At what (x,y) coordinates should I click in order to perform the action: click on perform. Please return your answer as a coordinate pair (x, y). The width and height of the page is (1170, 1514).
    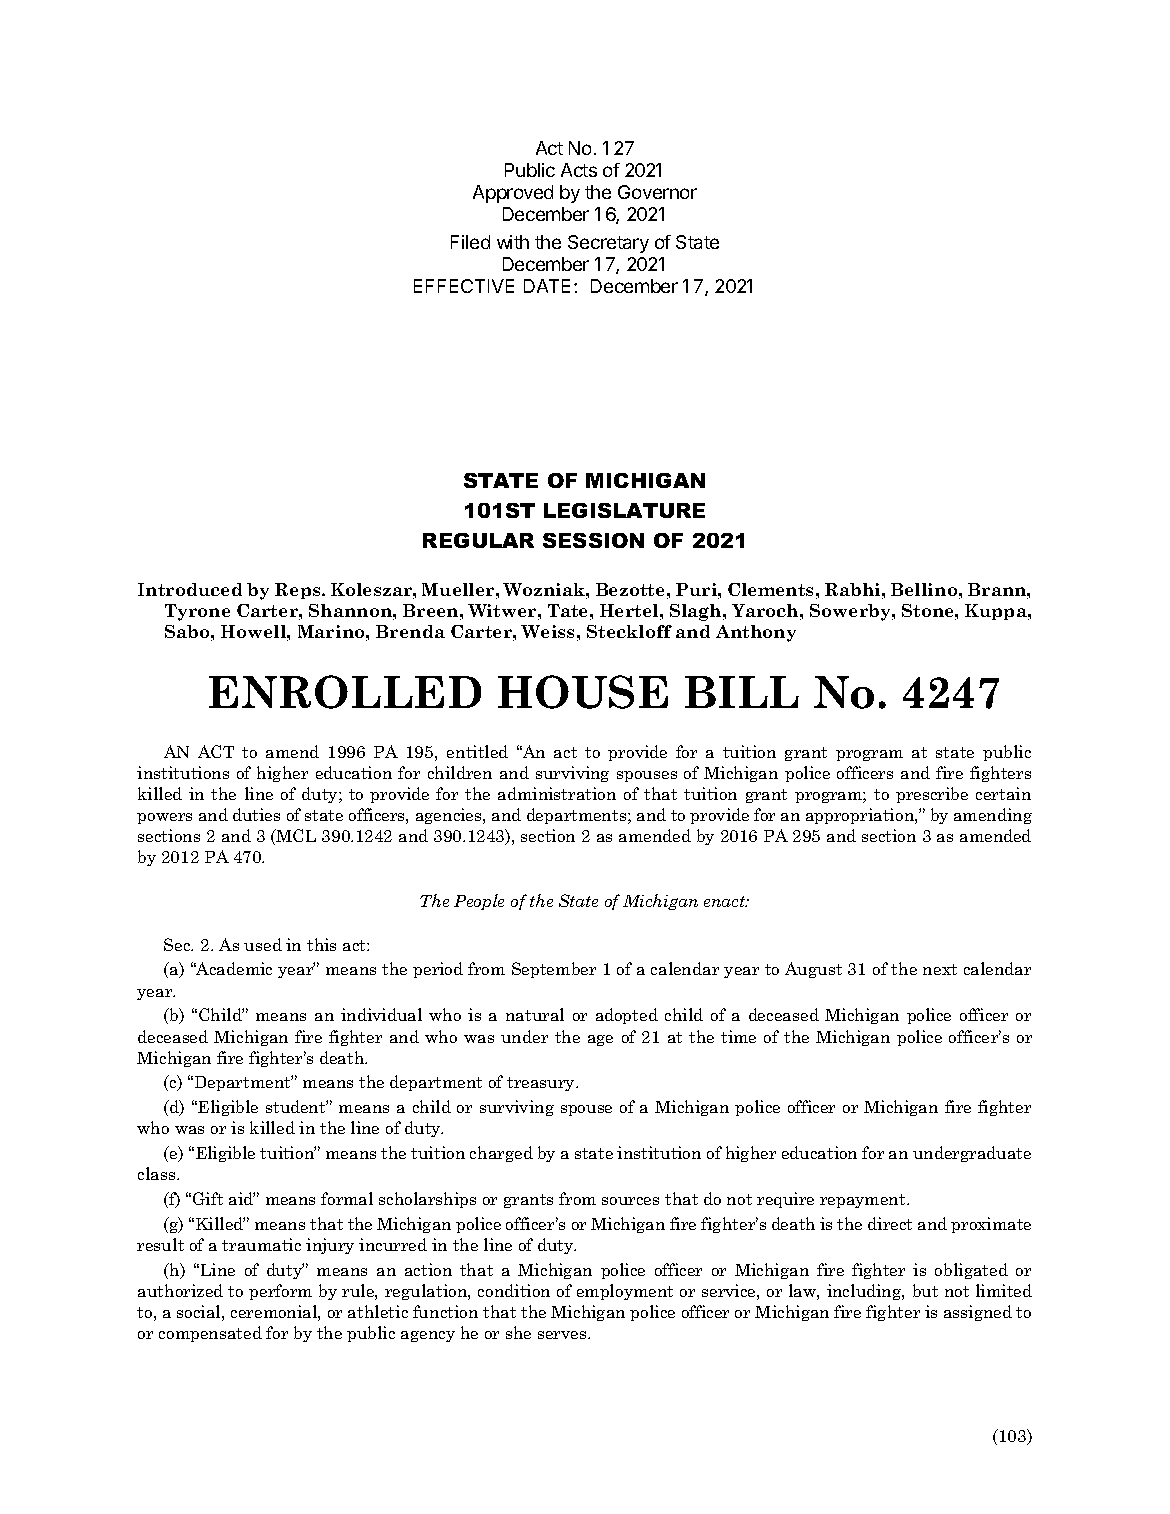
    Looking at the image, I should click on (280, 1292).
